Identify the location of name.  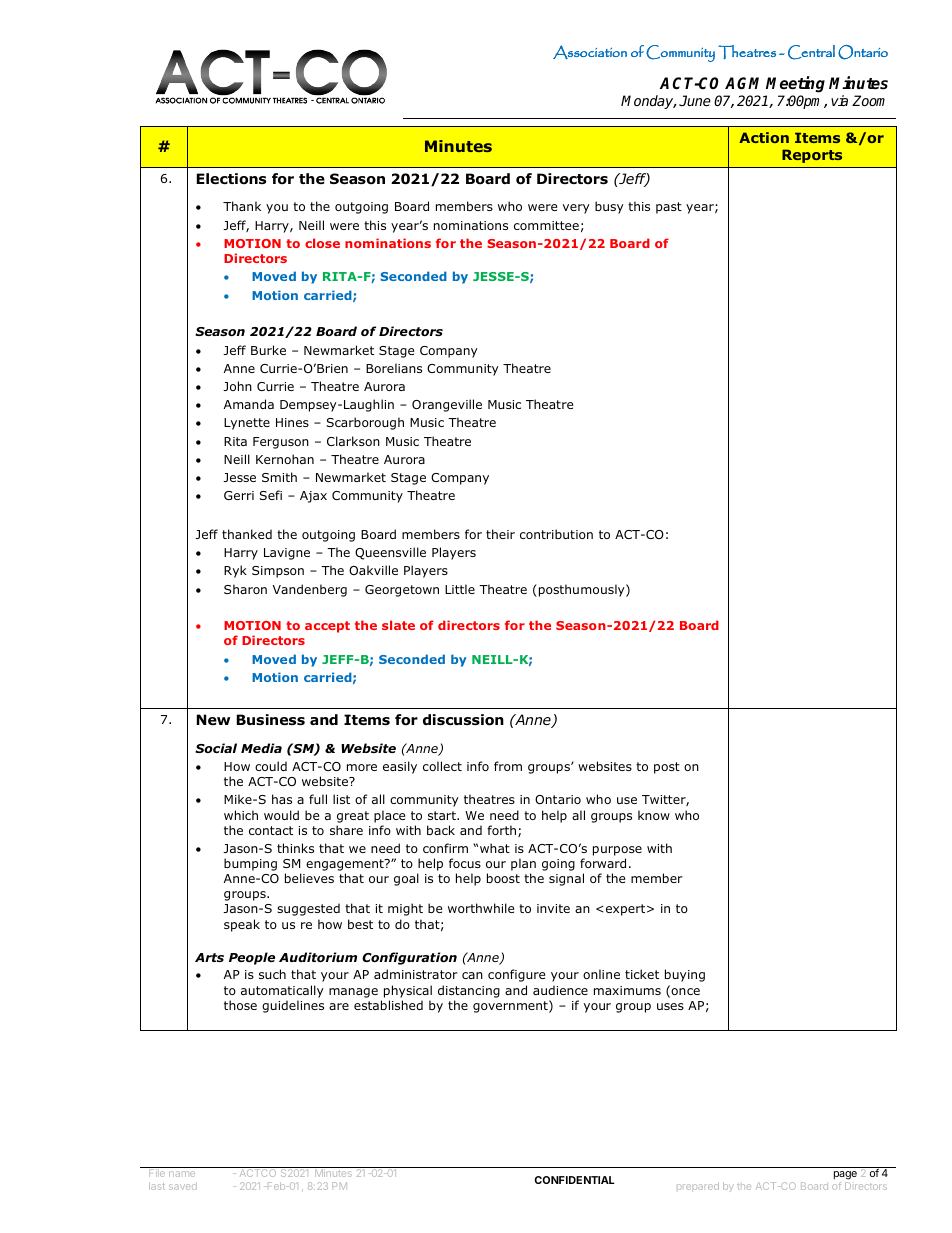
(182, 1174).
